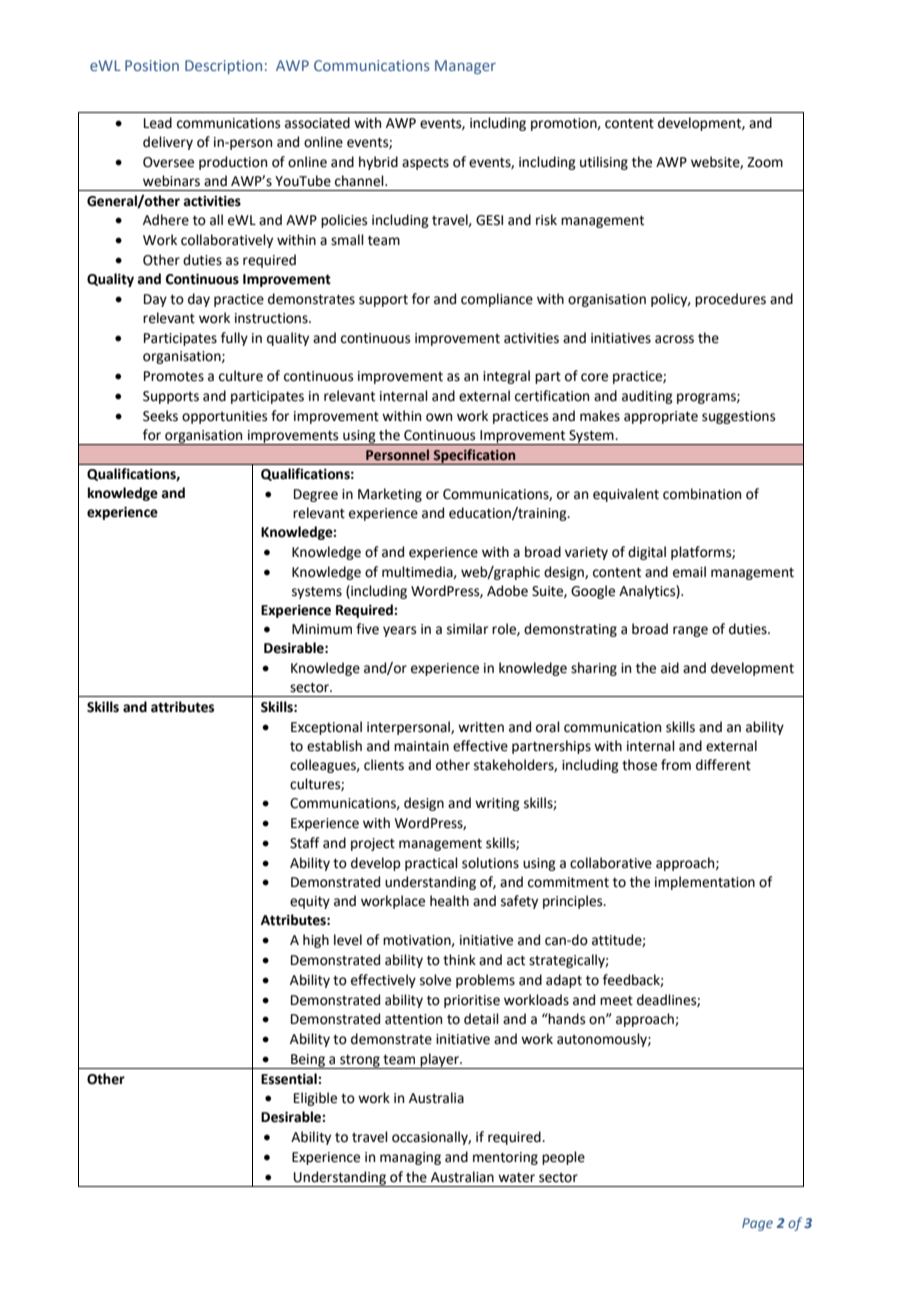  What do you see at coordinates (497, 804) in the page?
I see `writing` at bounding box center [497, 804].
